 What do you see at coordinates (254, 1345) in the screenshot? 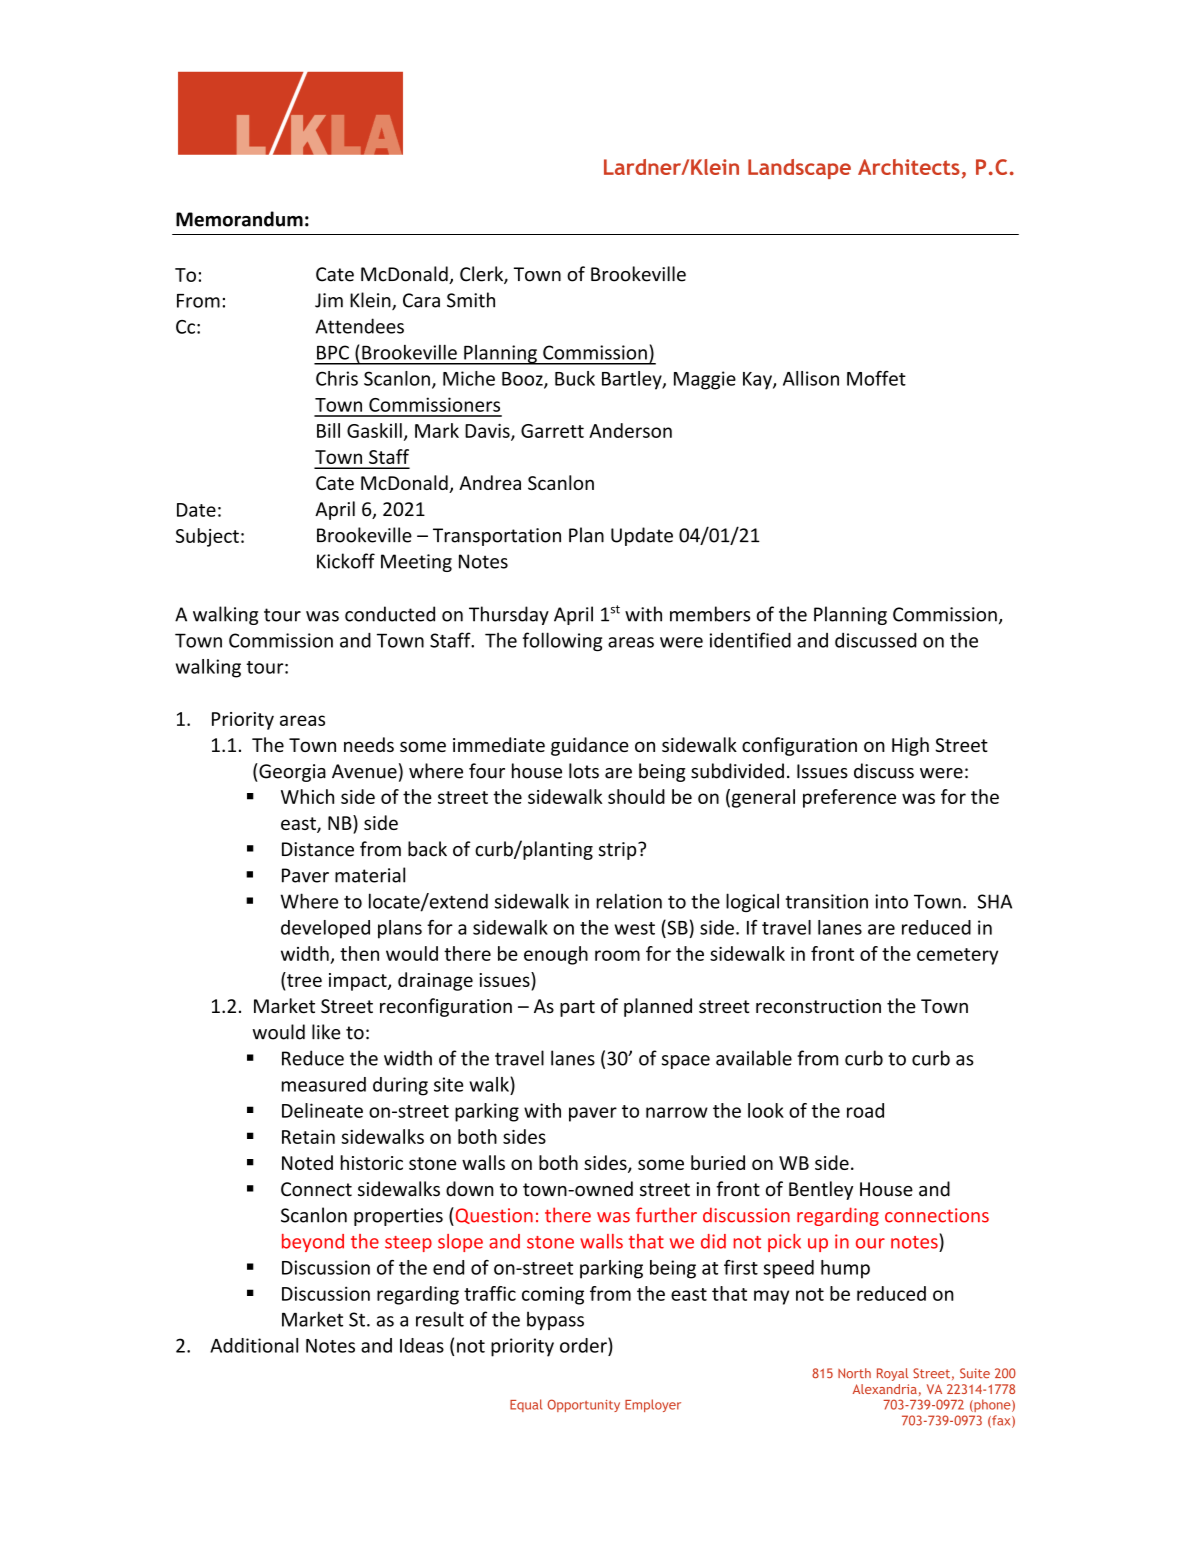
I see `Additional` at bounding box center [254, 1345].
